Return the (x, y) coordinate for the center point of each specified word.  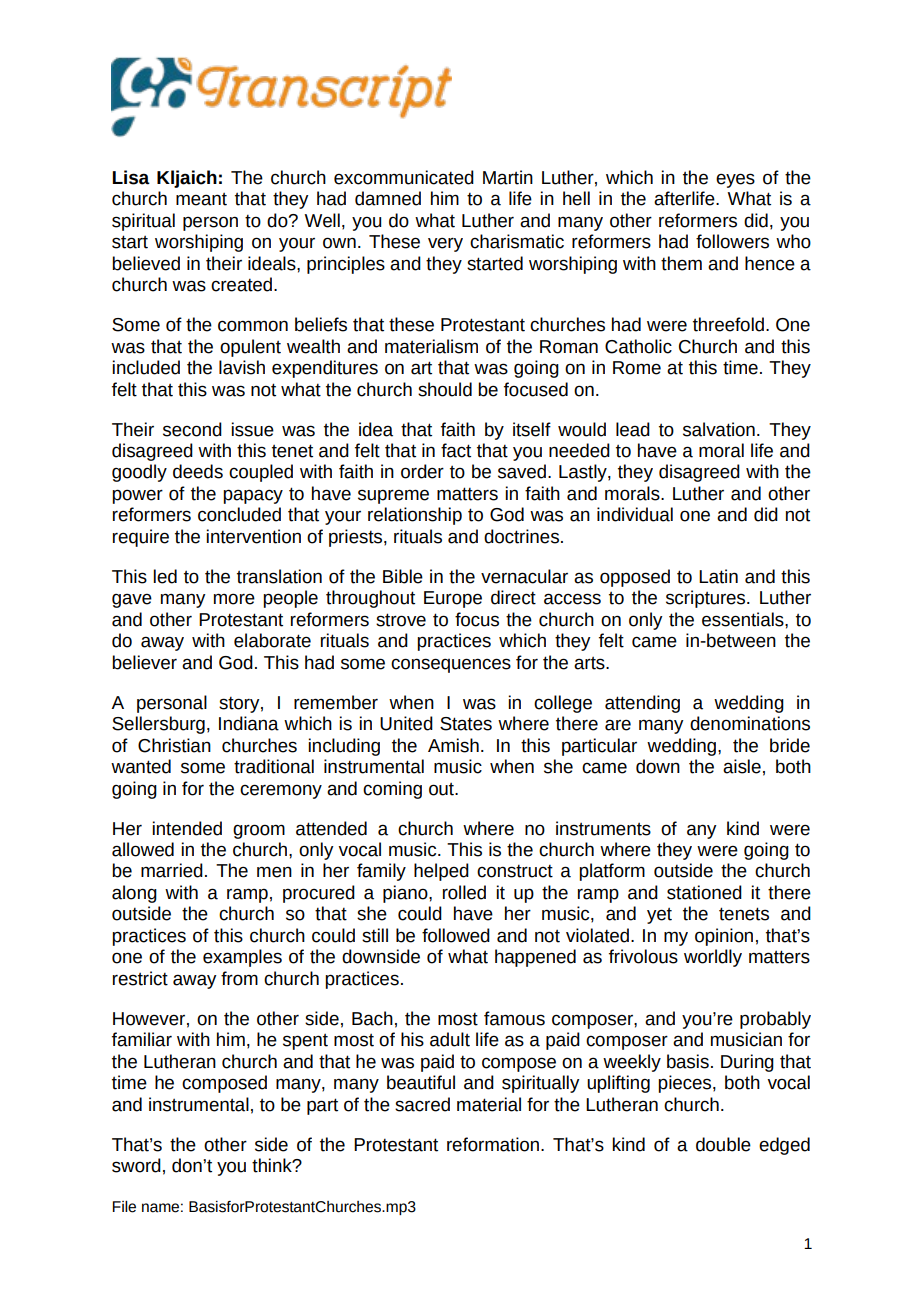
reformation (494, 1144)
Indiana (249, 723)
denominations (750, 723)
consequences (451, 665)
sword (136, 1165)
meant (201, 199)
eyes (735, 180)
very (445, 245)
